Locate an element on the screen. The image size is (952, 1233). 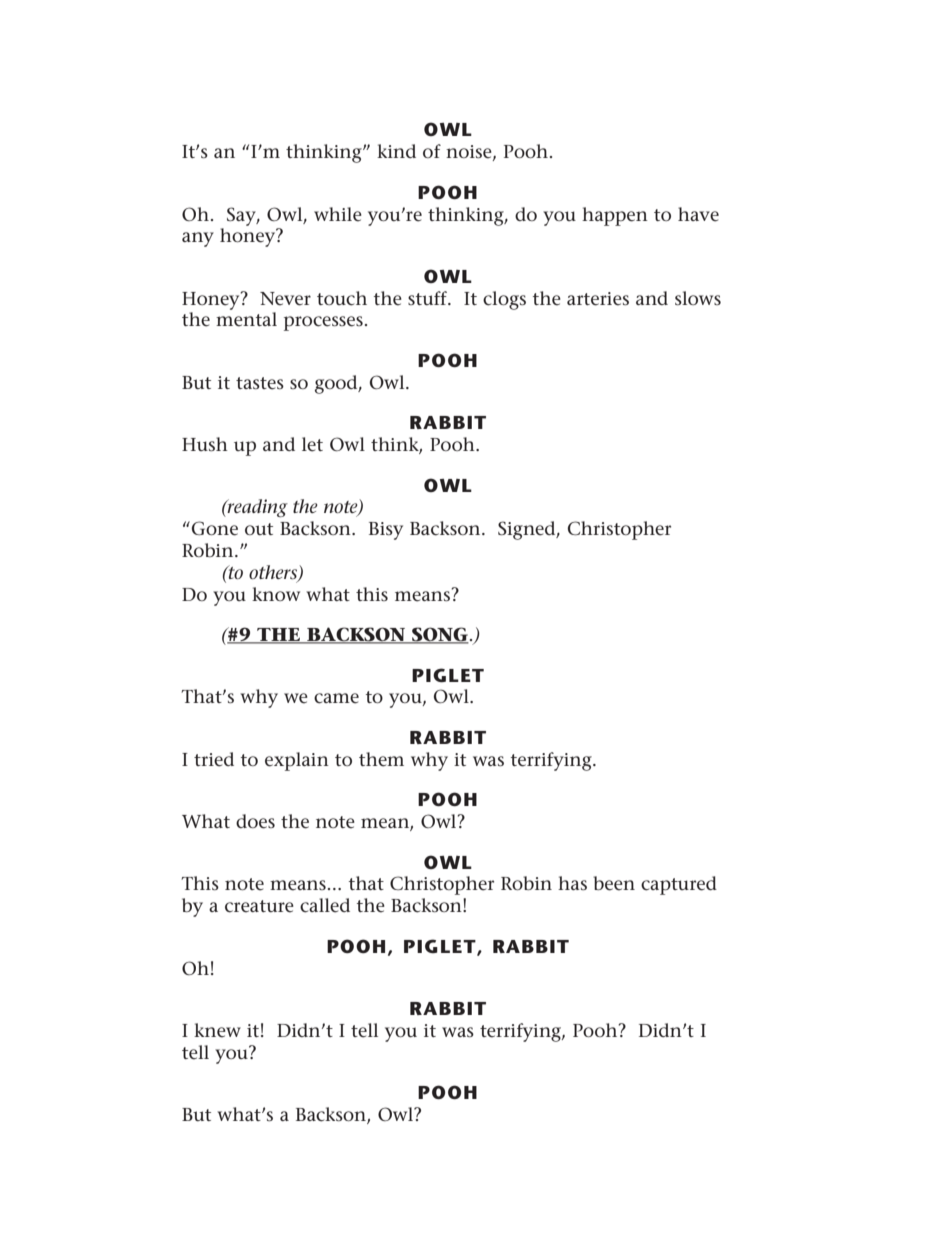
happen is located at coordinates (615, 216).
